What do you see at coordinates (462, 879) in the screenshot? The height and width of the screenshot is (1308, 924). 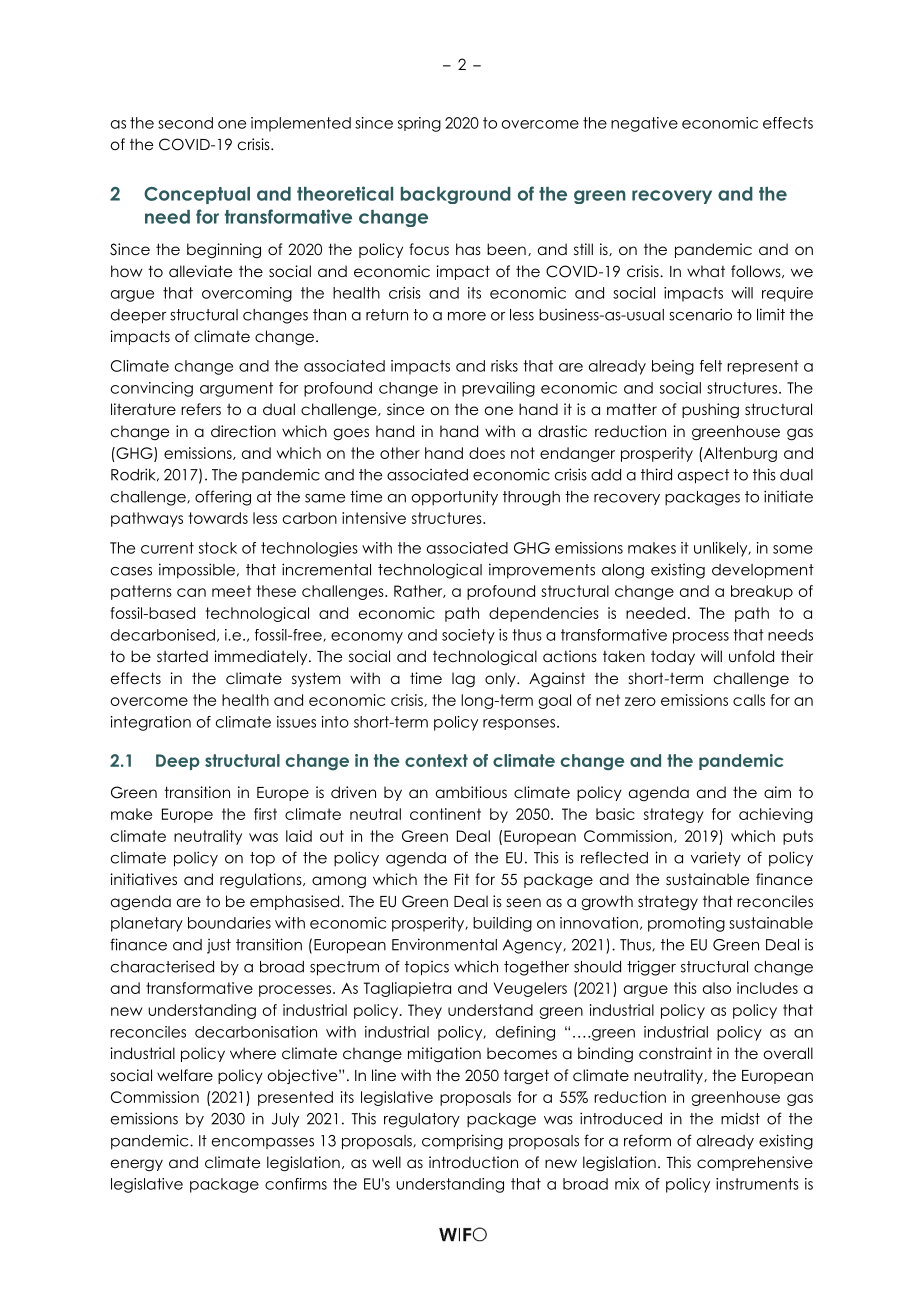 I see `Fit` at bounding box center [462, 879].
